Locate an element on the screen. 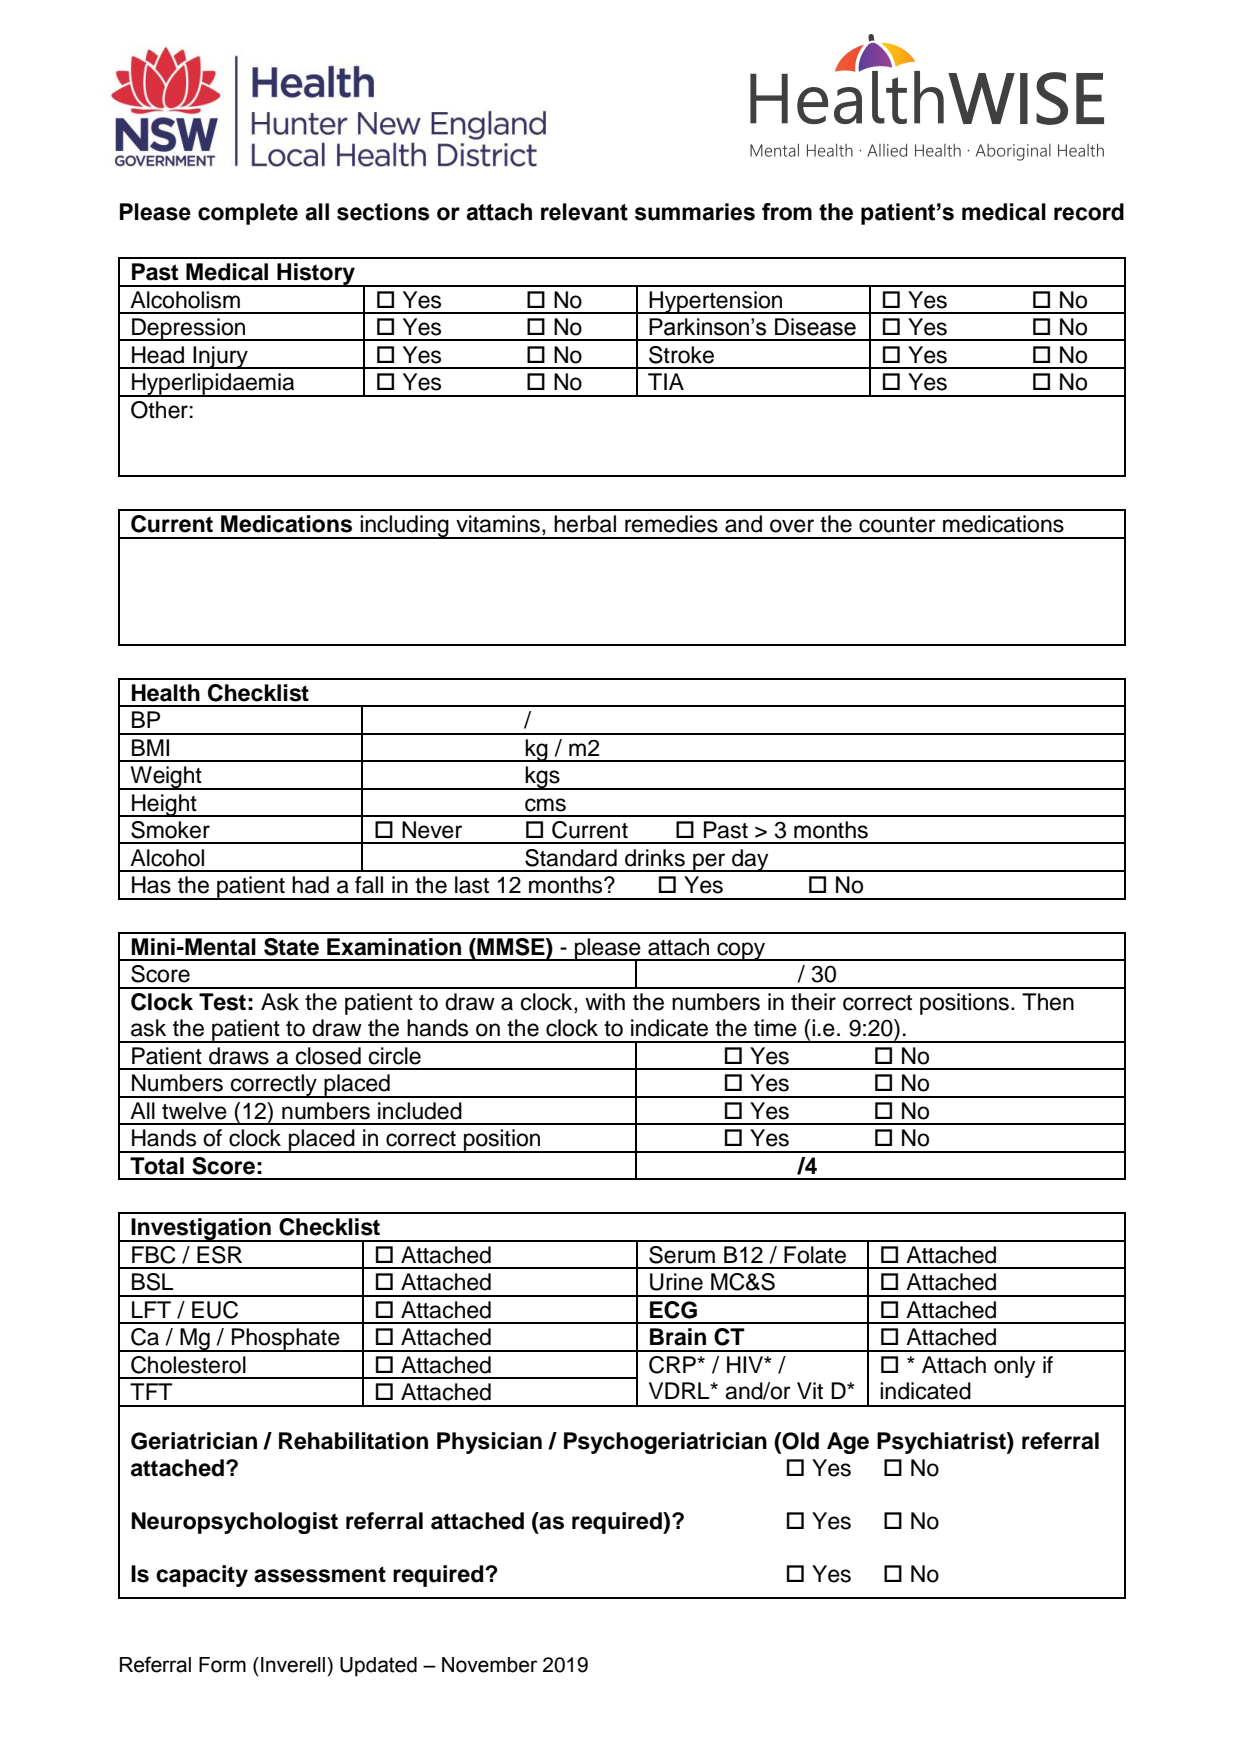  had is located at coordinates (310, 885).
